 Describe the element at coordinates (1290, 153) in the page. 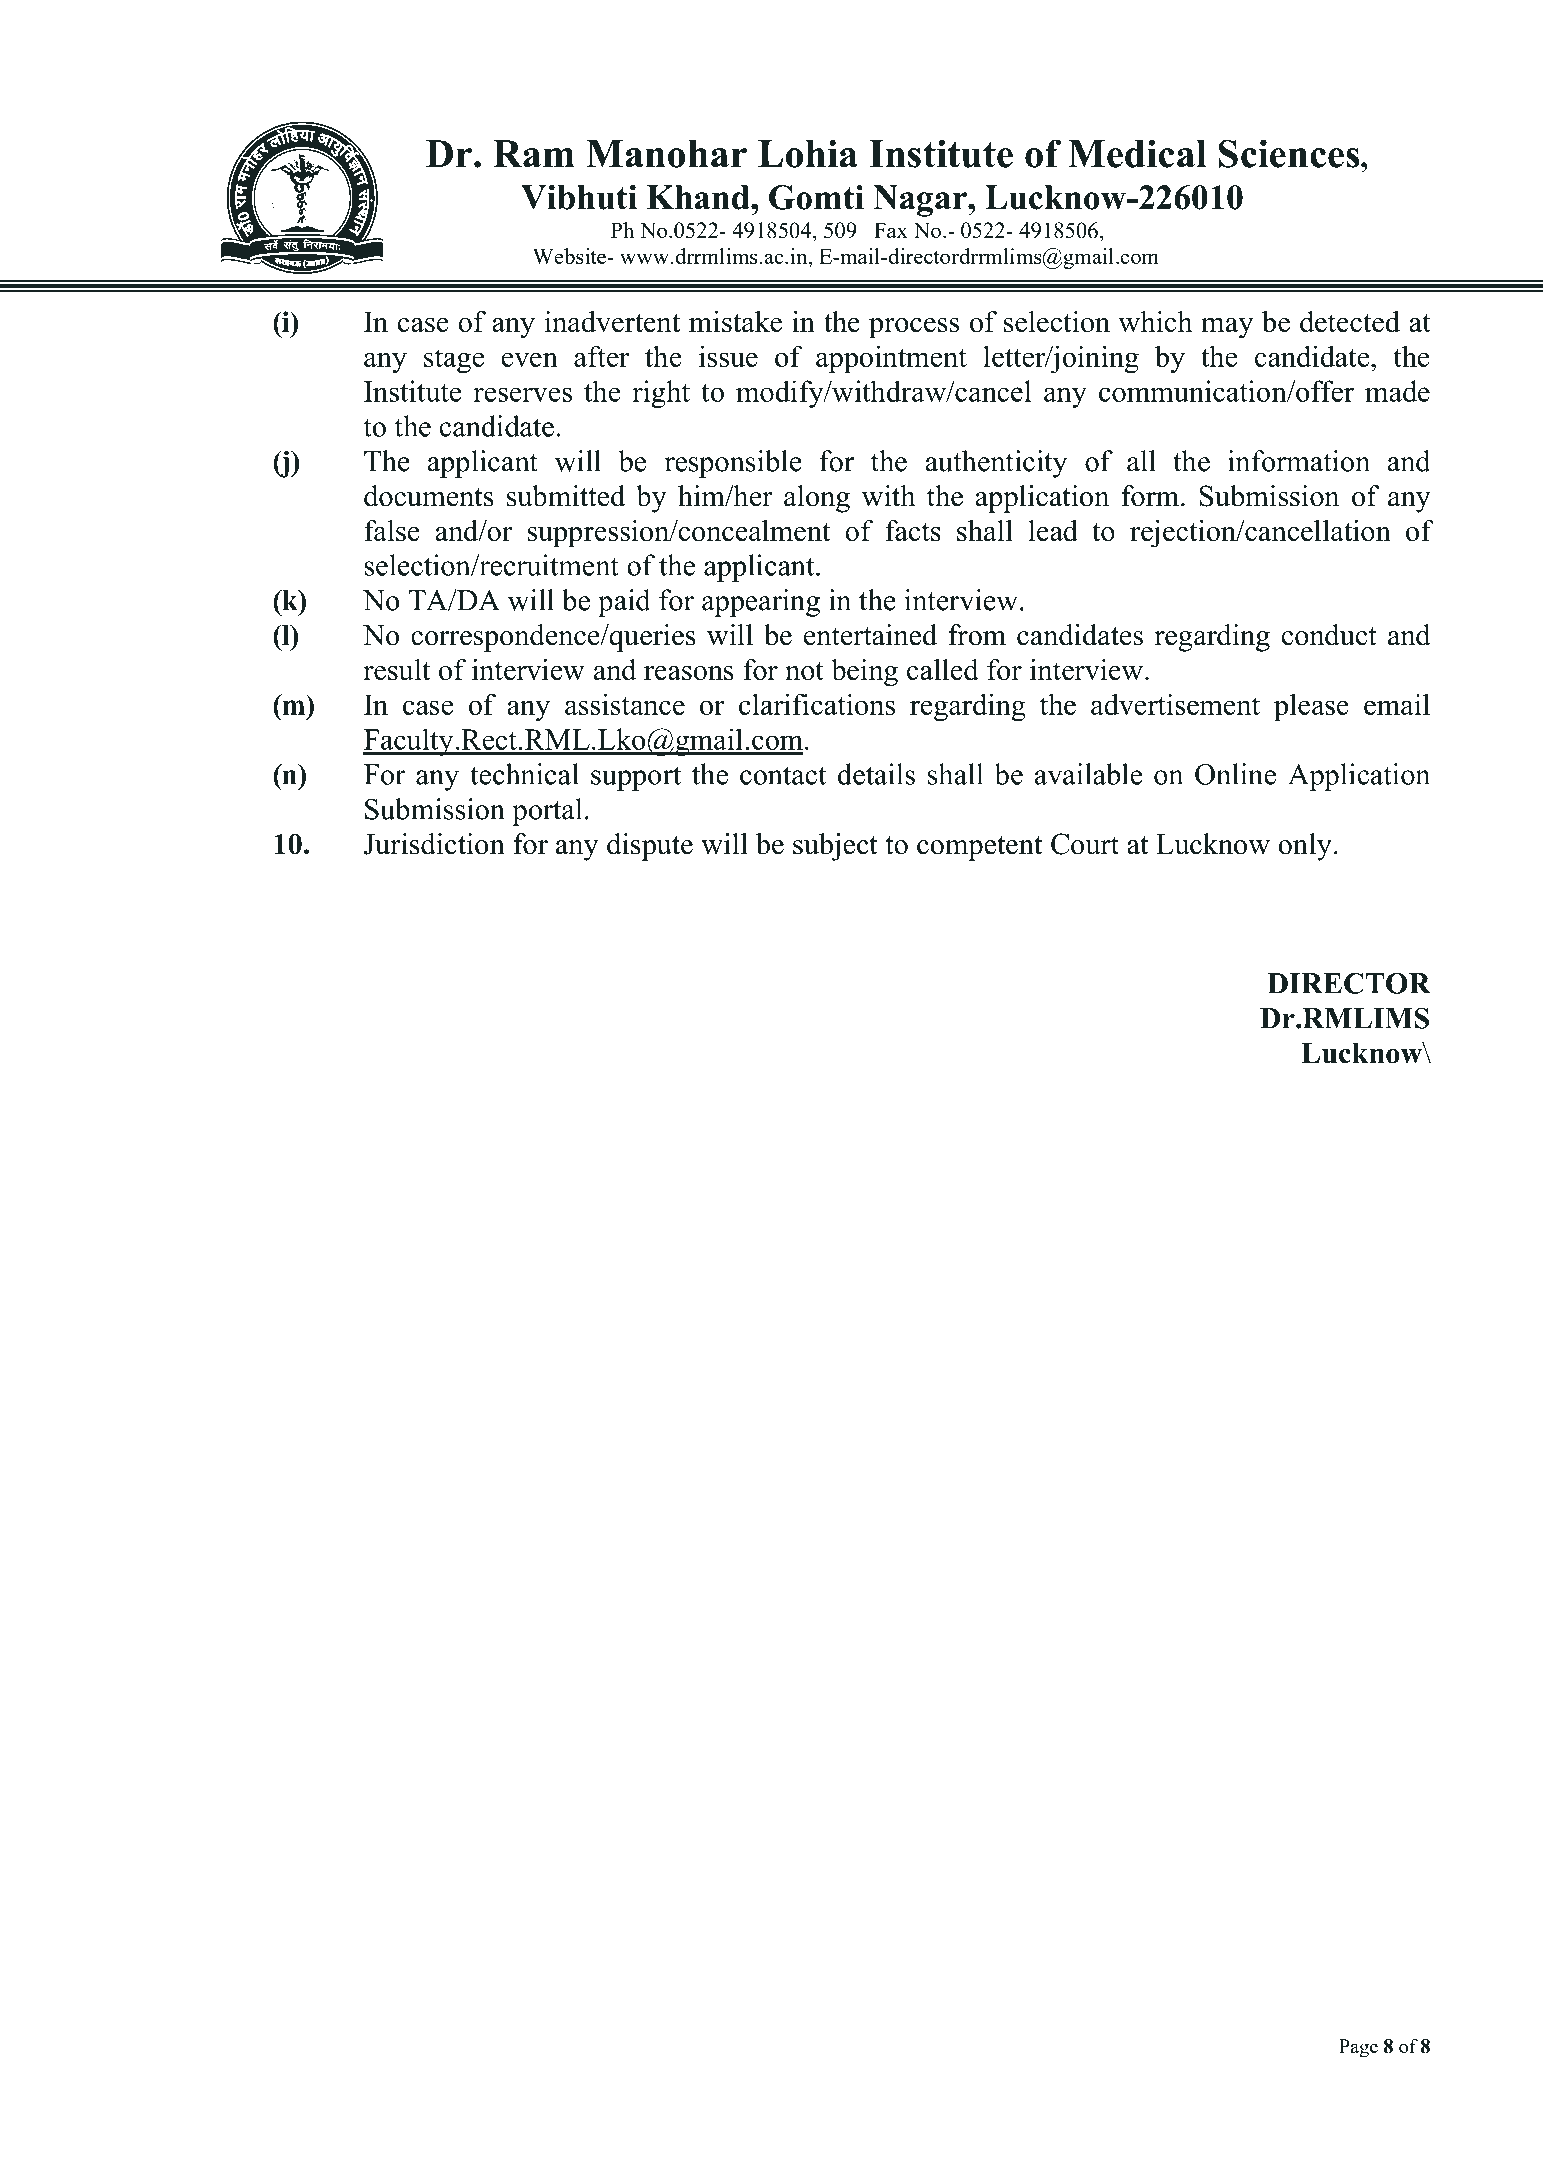

I see `Sciences` at that location.
